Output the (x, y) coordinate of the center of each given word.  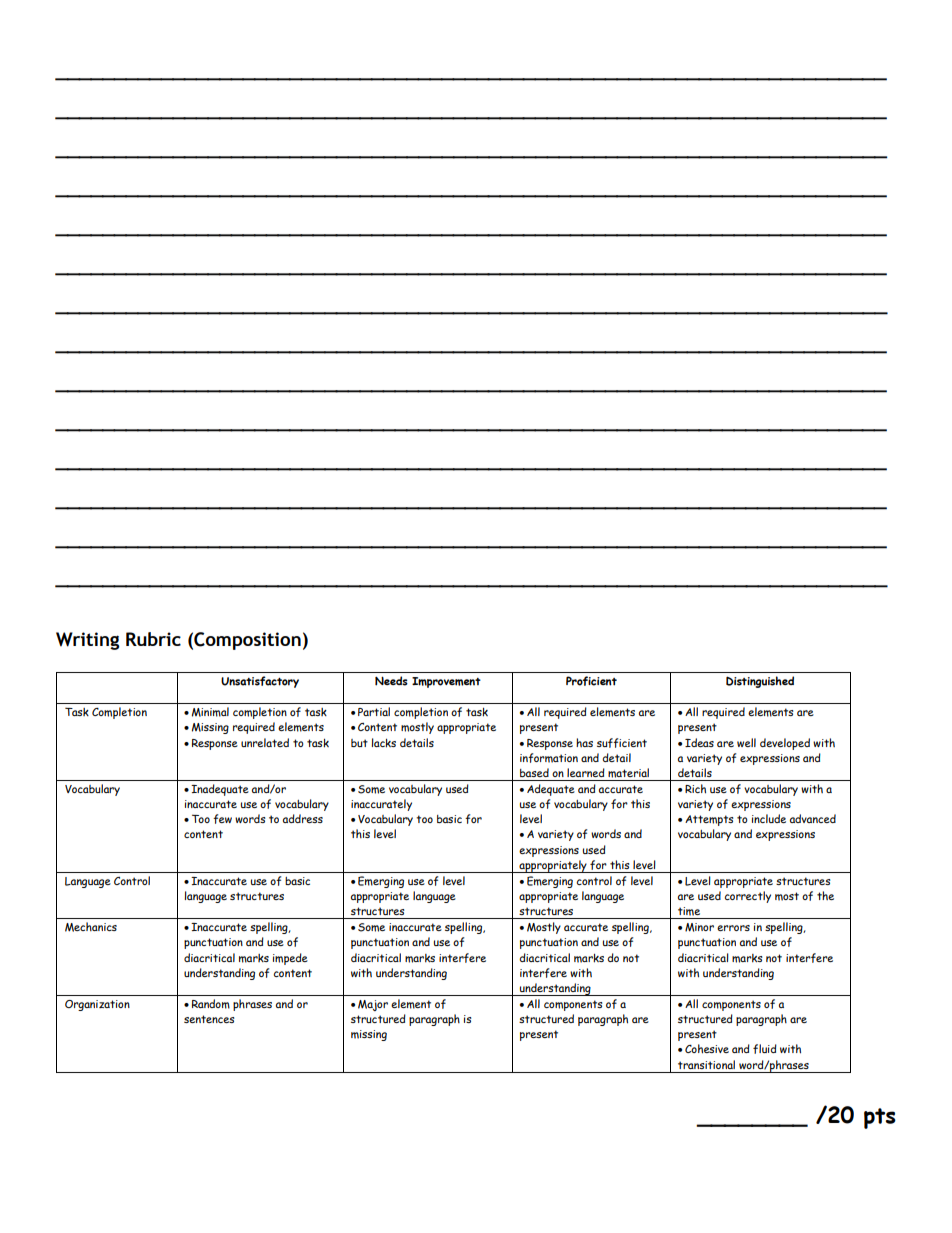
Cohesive (707, 1049)
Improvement (446, 682)
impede (290, 959)
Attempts (709, 820)
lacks (384, 743)
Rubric (153, 639)
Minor (699, 927)
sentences (209, 1019)
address (303, 818)
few (222, 819)
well (746, 742)
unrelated (265, 742)
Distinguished (760, 682)
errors (733, 928)
